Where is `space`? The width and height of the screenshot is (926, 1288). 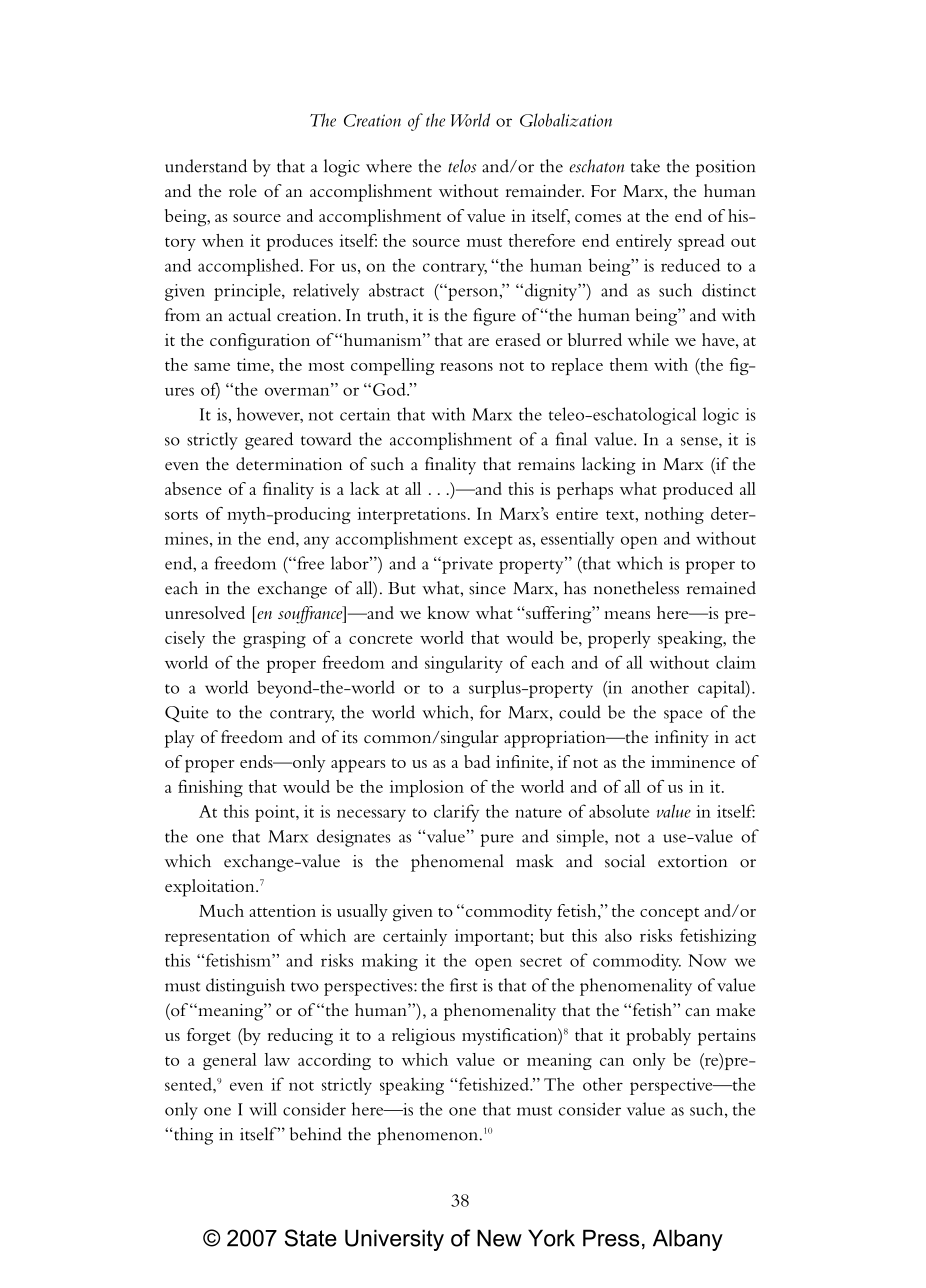 space is located at coordinates (683, 716).
